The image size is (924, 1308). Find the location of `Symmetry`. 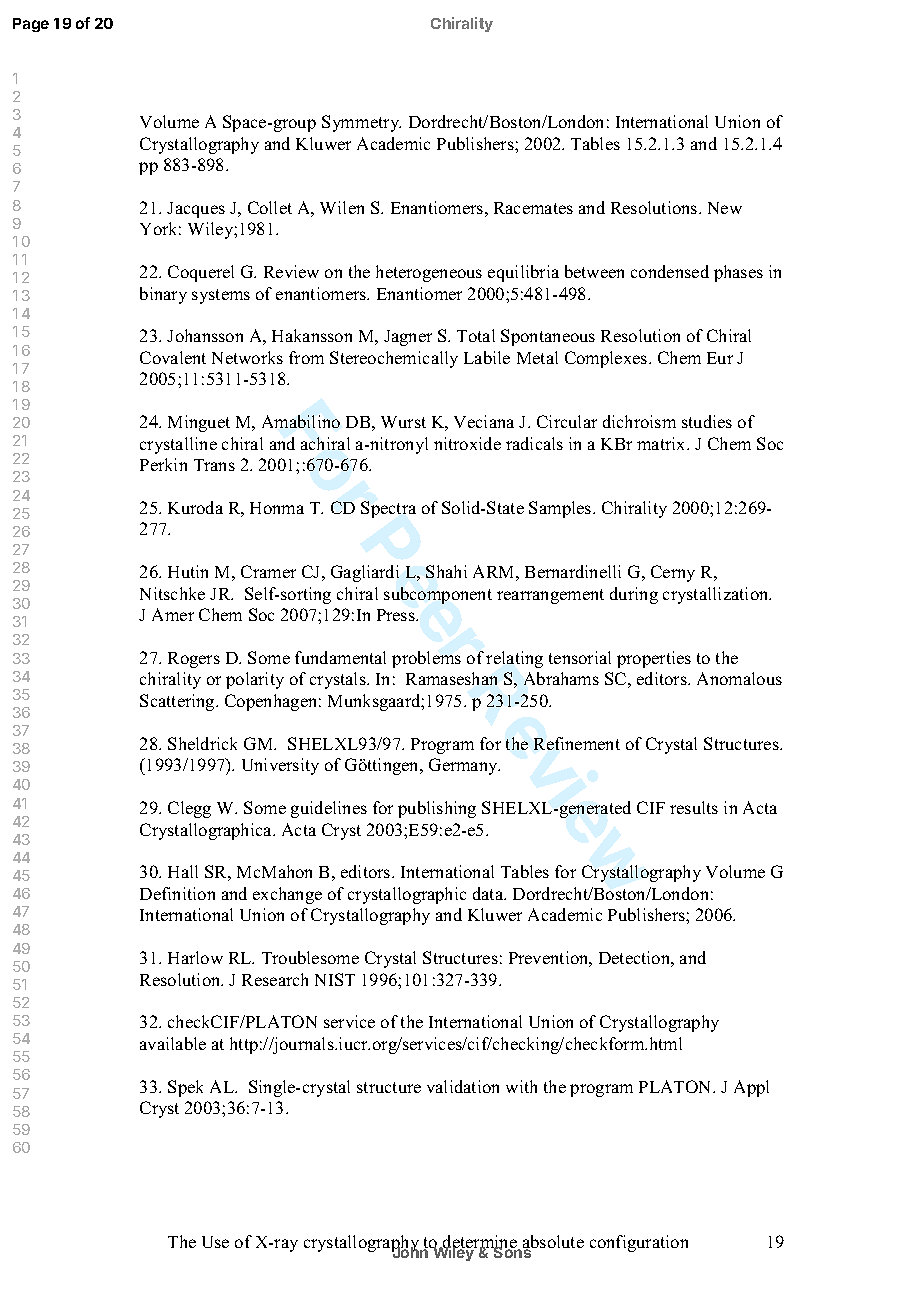

Symmetry is located at coordinates (361, 123).
